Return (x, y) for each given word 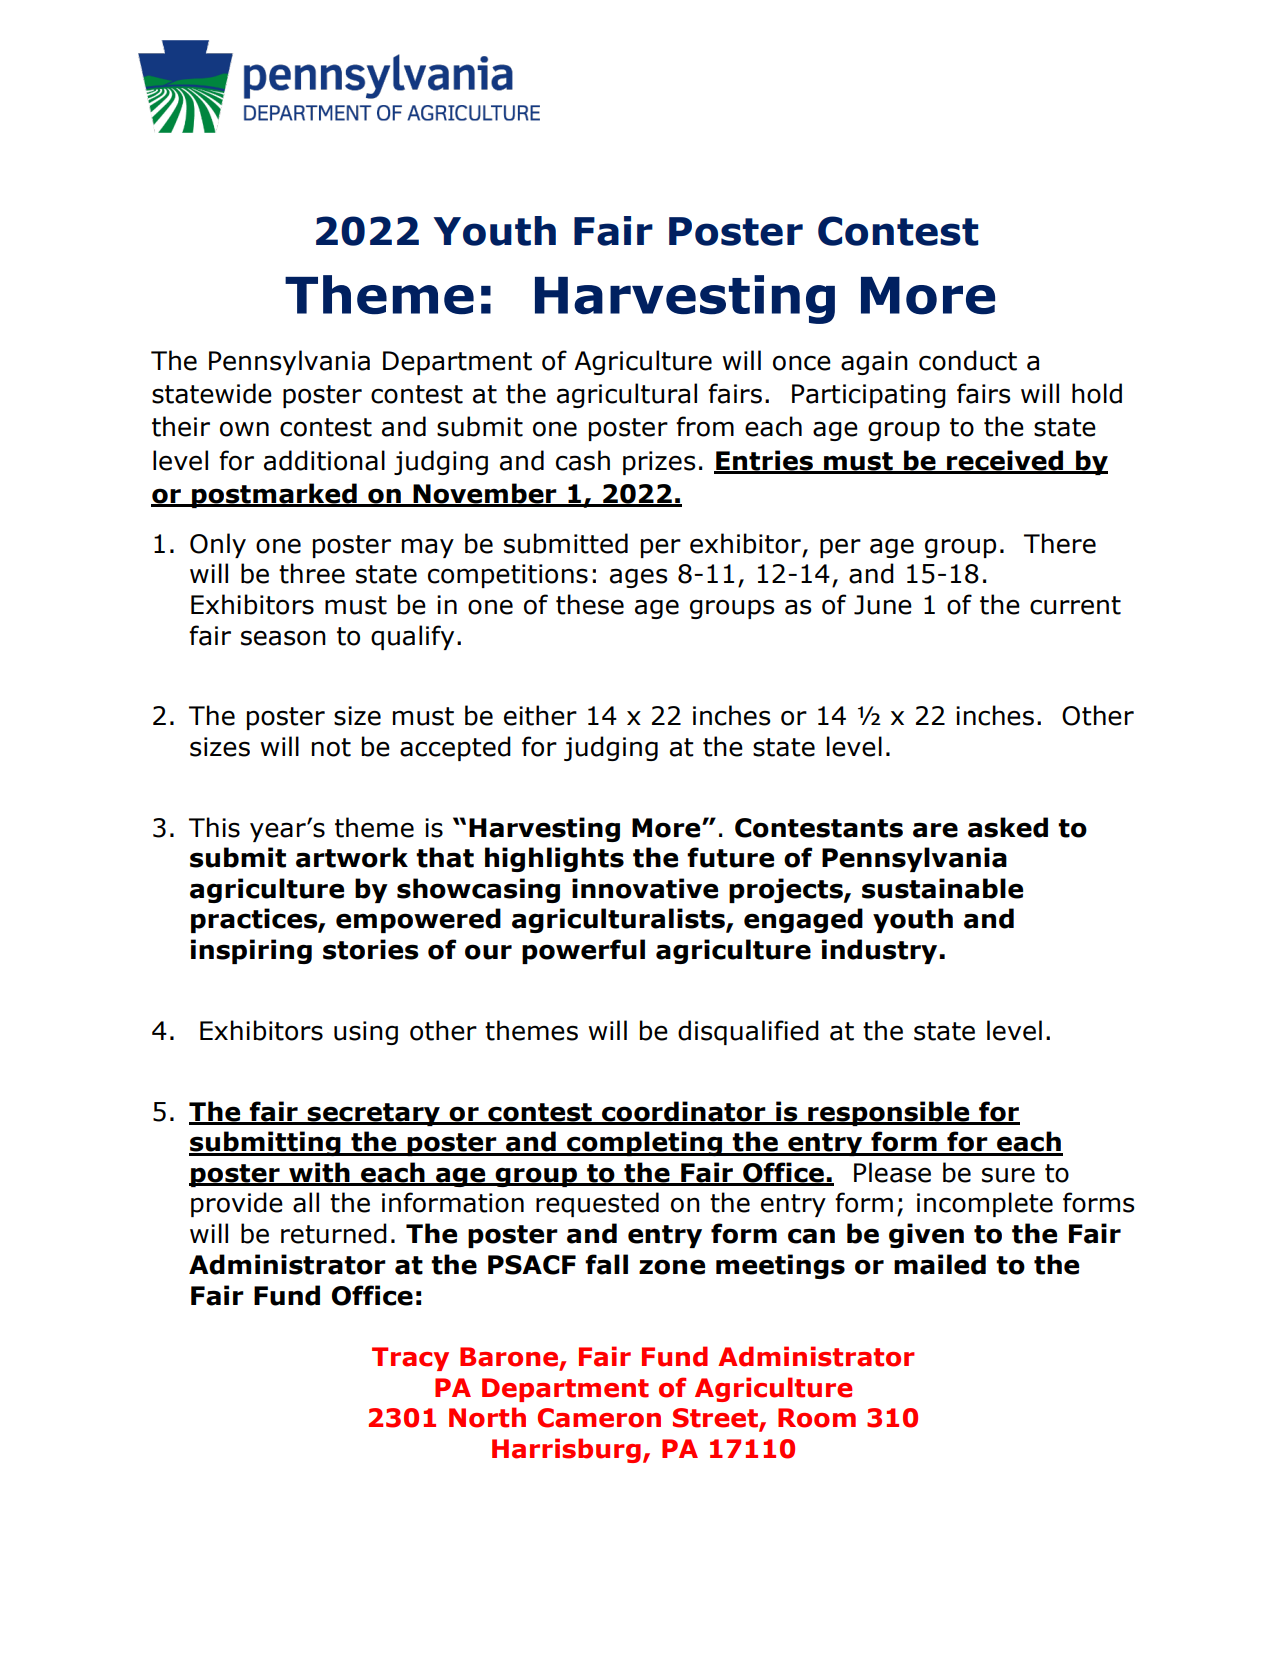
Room (817, 1418)
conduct (968, 360)
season (283, 638)
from (705, 426)
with (319, 1173)
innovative (645, 888)
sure (1008, 1175)
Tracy (410, 1359)
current (1075, 605)
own (244, 429)
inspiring (251, 951)
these (590, 604)
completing (644, 1143)
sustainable (942, 888)
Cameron (599, 1418)
